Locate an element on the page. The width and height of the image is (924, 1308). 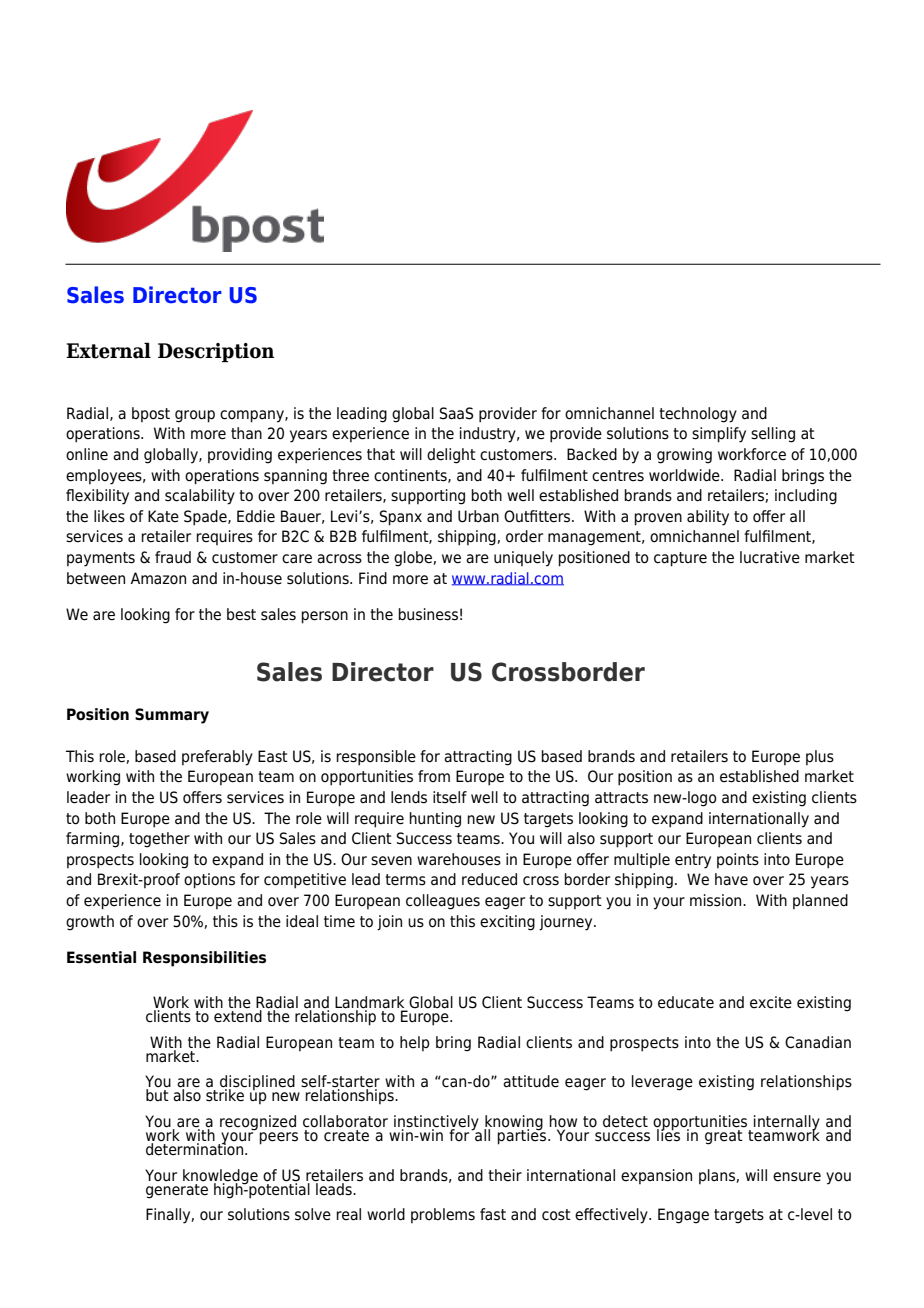
Description is located at coordinates (216, 352).
